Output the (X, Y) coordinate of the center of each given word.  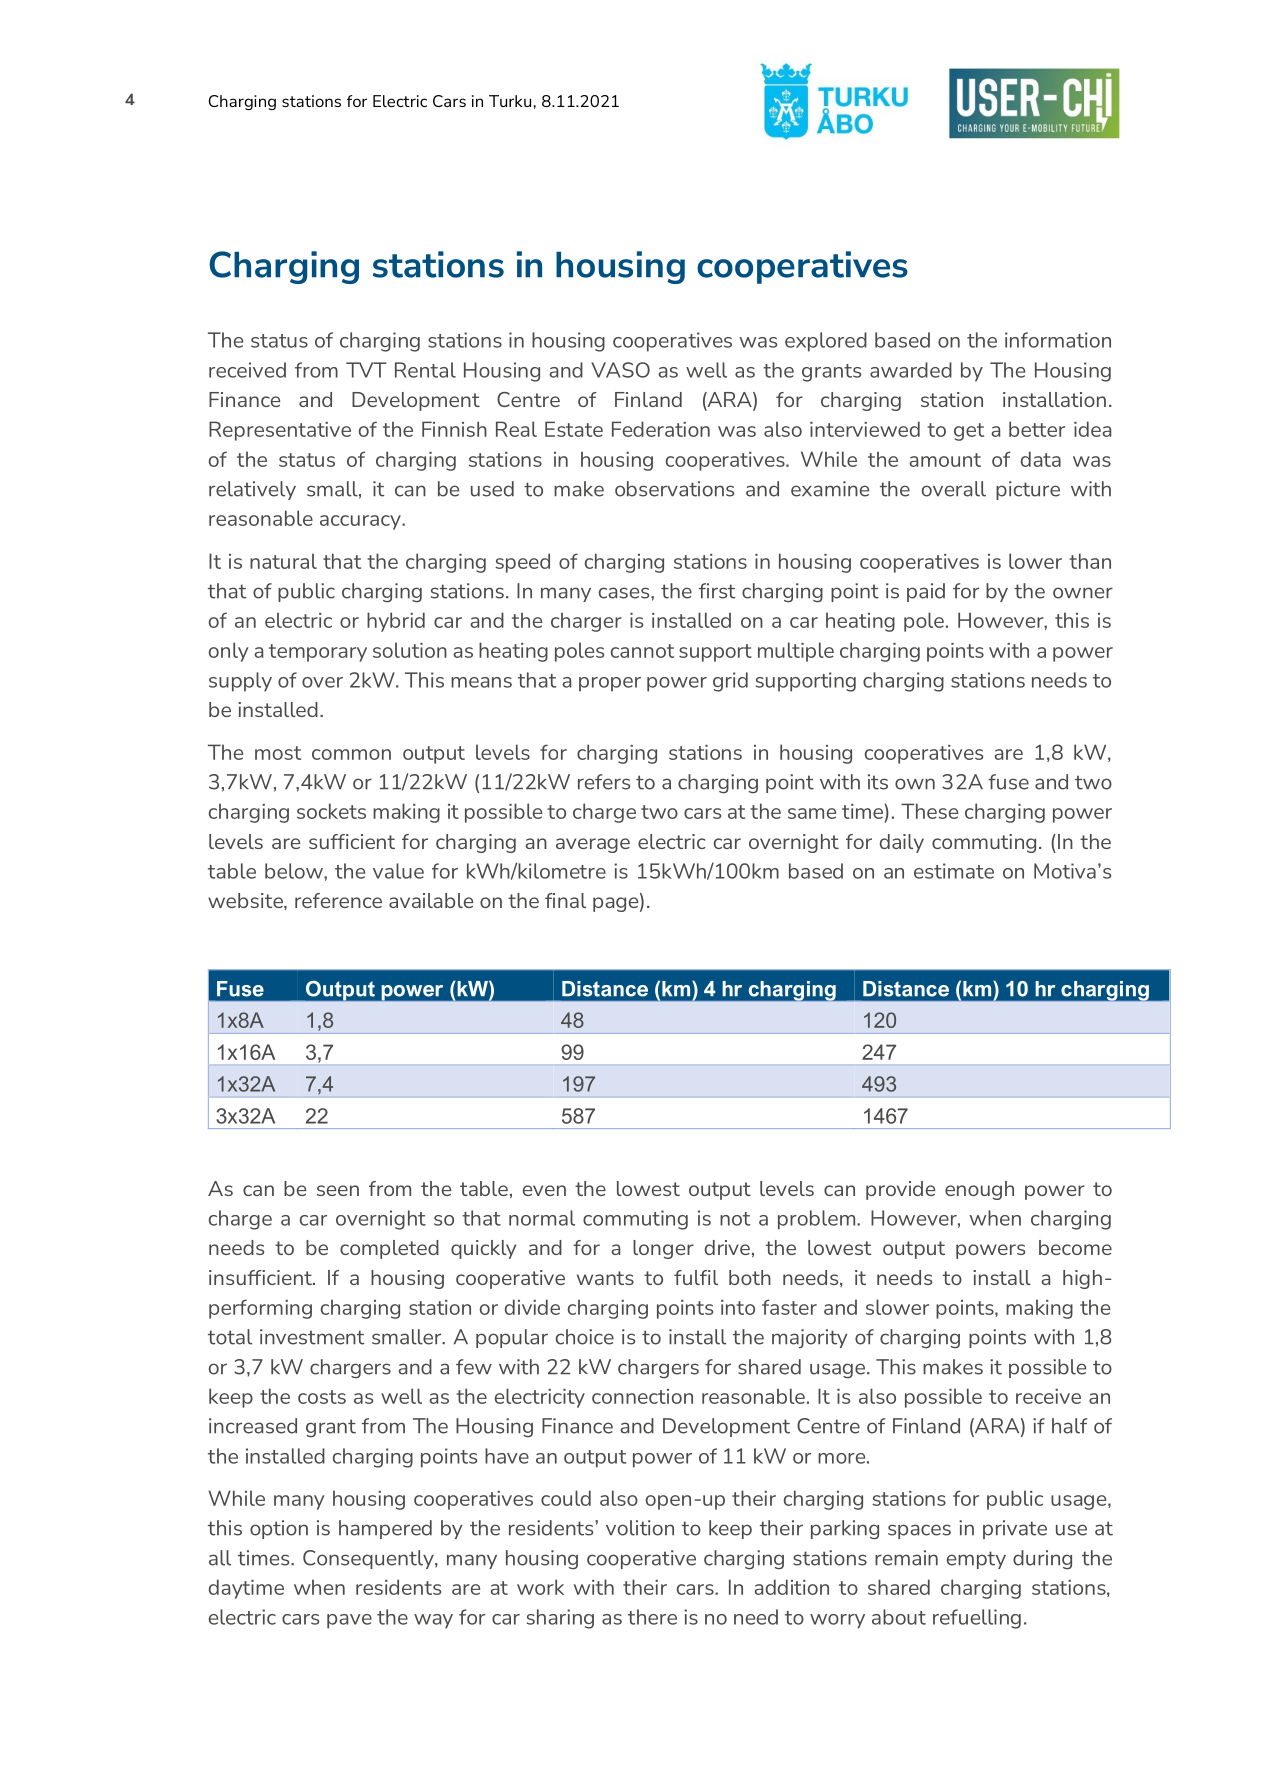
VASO (620, 370)
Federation (661, 429)
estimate (954, 871)
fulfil (696, 1277)
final (565, 900)
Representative (280, 431)
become (1075, 1247)
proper (610, 684)
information (1058, 340)
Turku (510, 101)
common (351, 754)
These (929, 811)
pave (349, 1621)
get (969, 432)
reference (338, 900)
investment (312, 1337)
